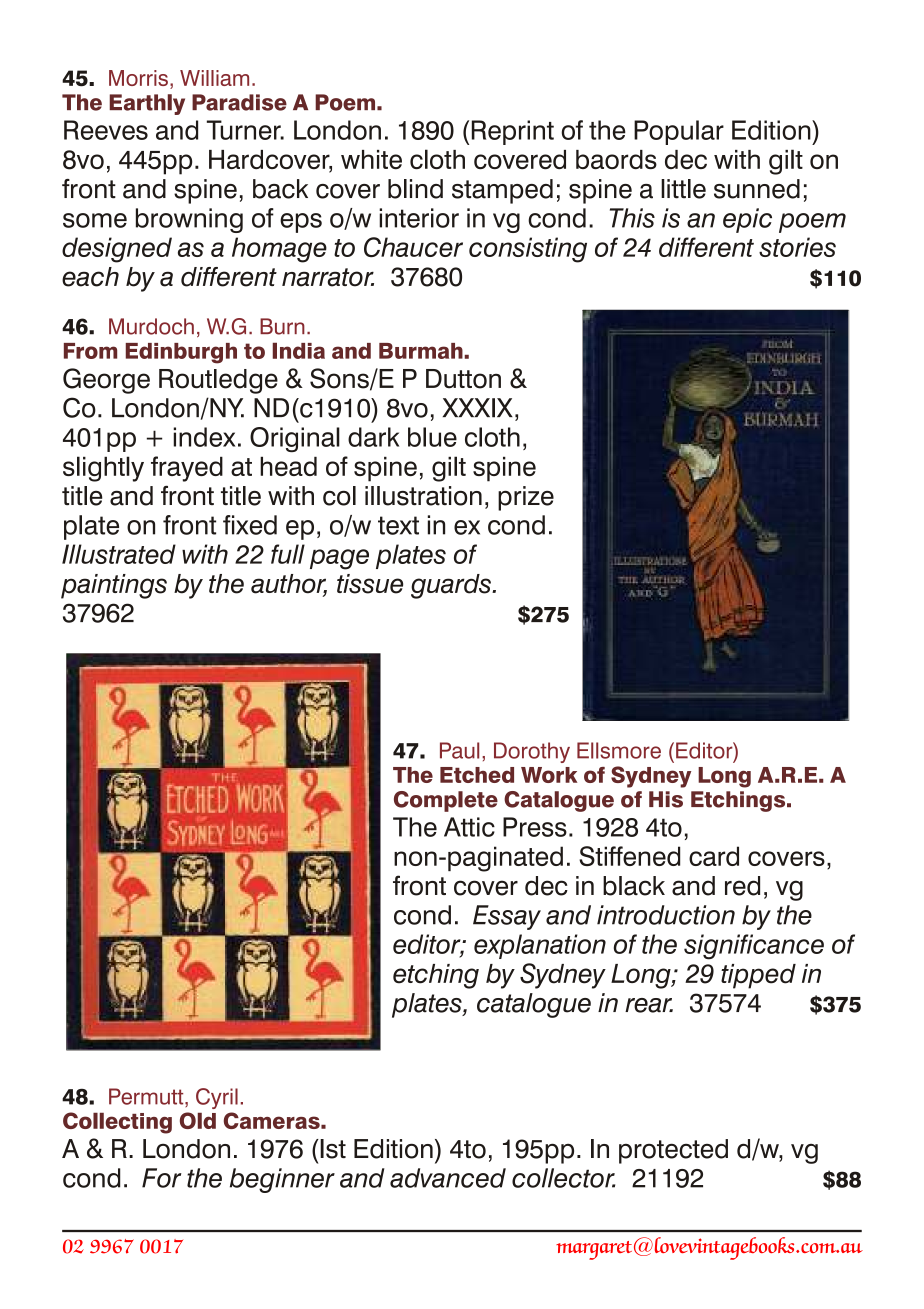  I want to click on advanced, so click(448, 1178).
